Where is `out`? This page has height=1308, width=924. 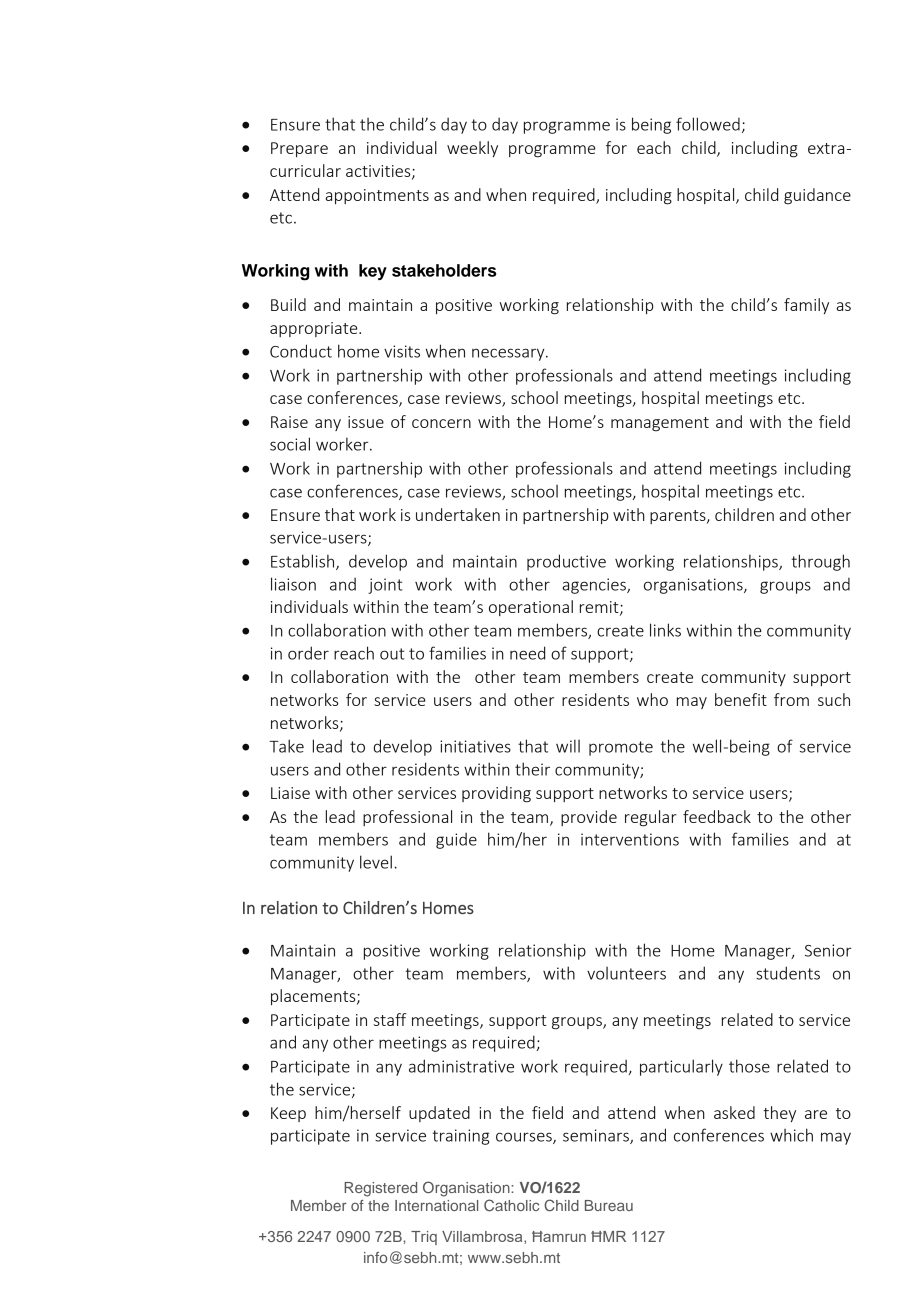 out is located at coordinates (392, 654).
